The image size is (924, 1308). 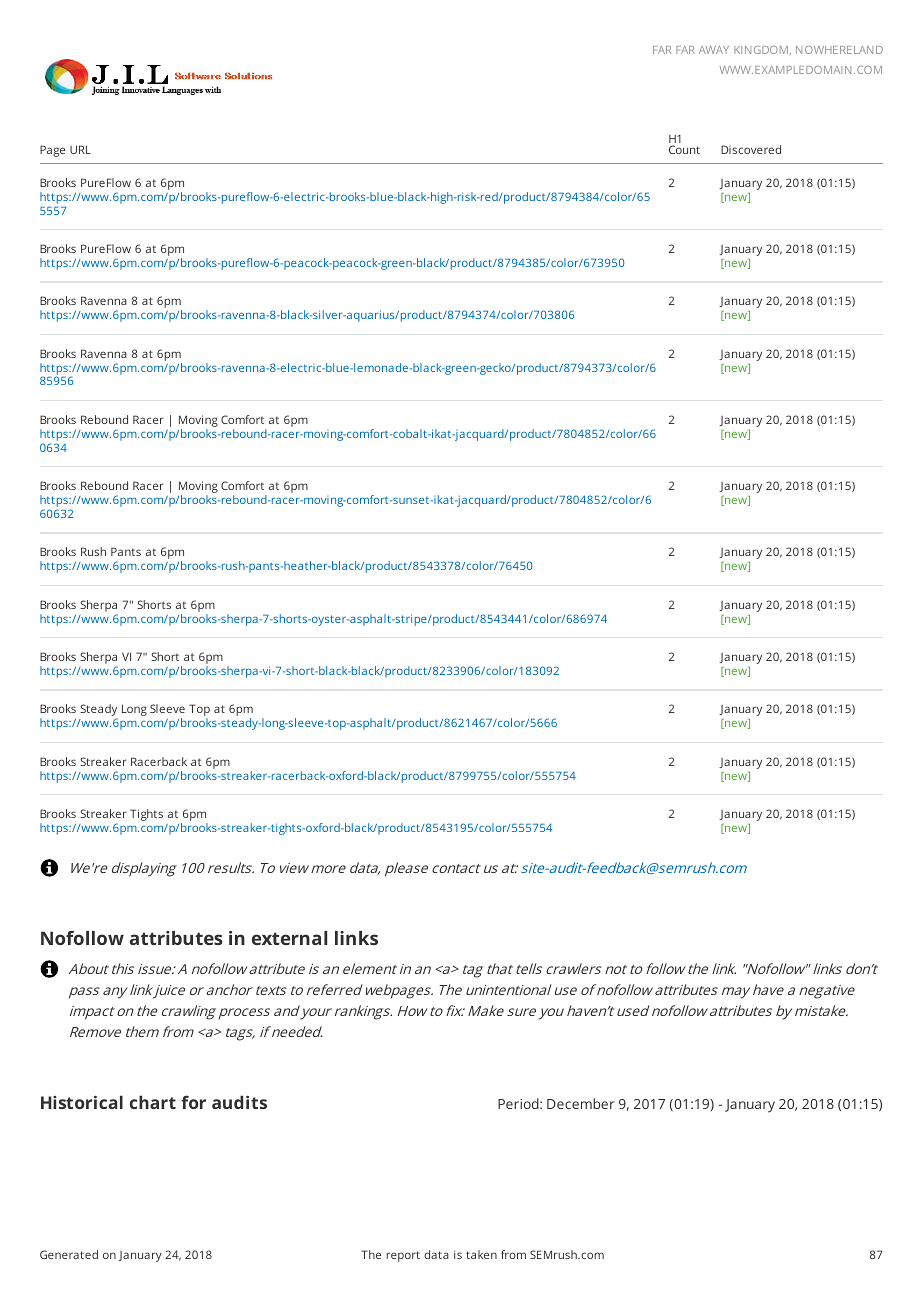 I want to click on December, so click(x=581, y=1103).
